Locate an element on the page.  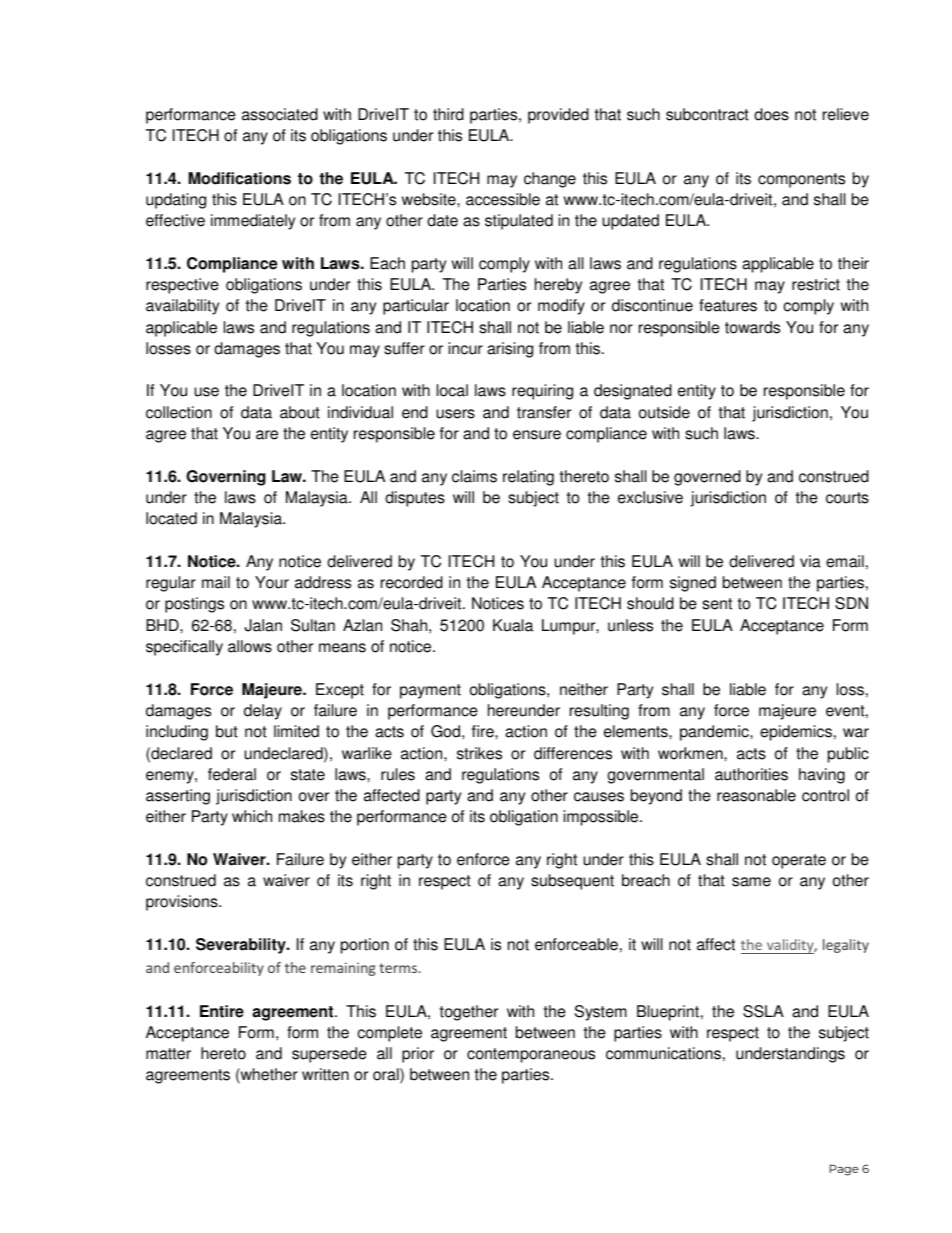
change is located at coordinates (550, 180).
